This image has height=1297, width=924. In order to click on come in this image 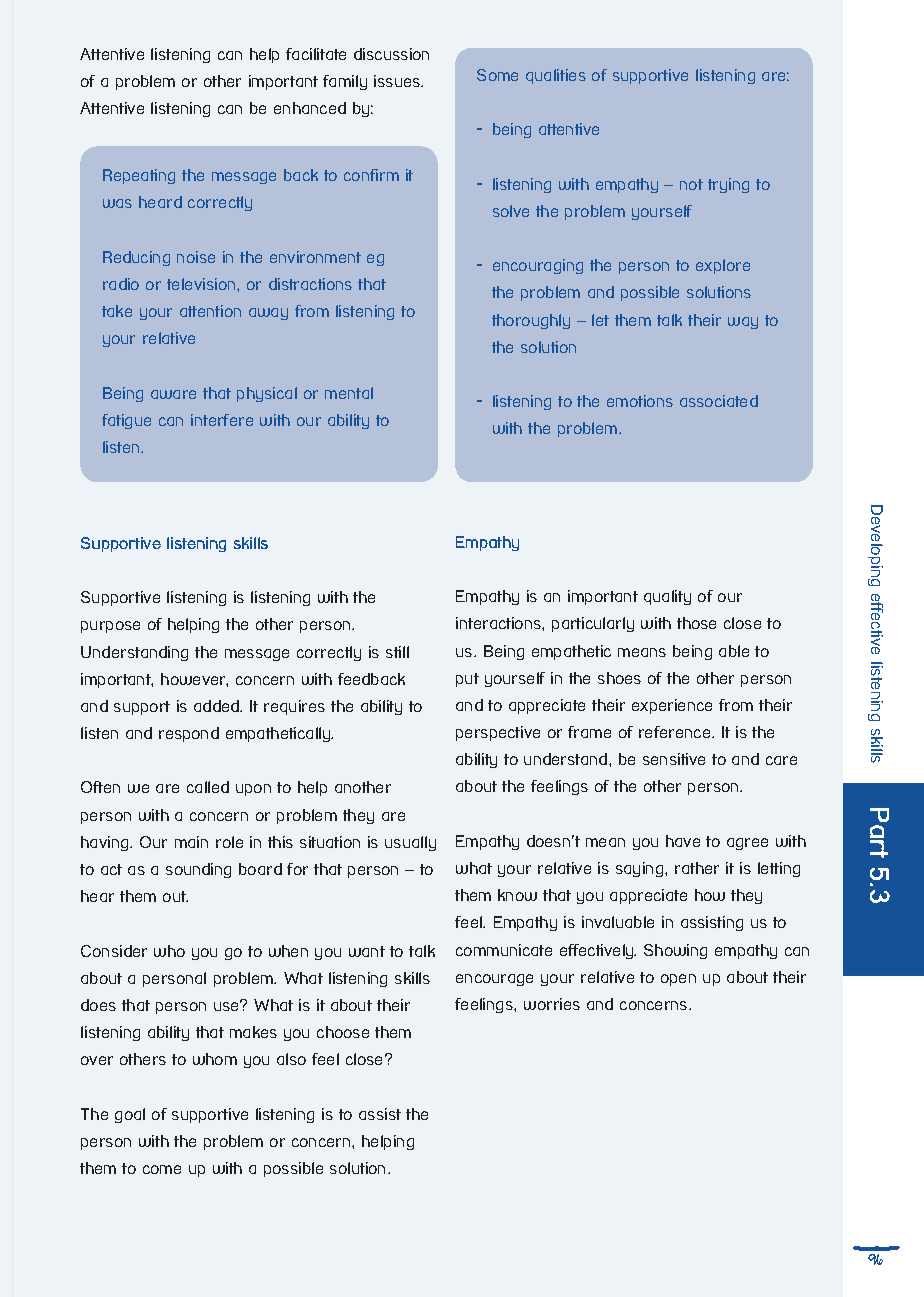, I will do `click(162, 1169)`.
